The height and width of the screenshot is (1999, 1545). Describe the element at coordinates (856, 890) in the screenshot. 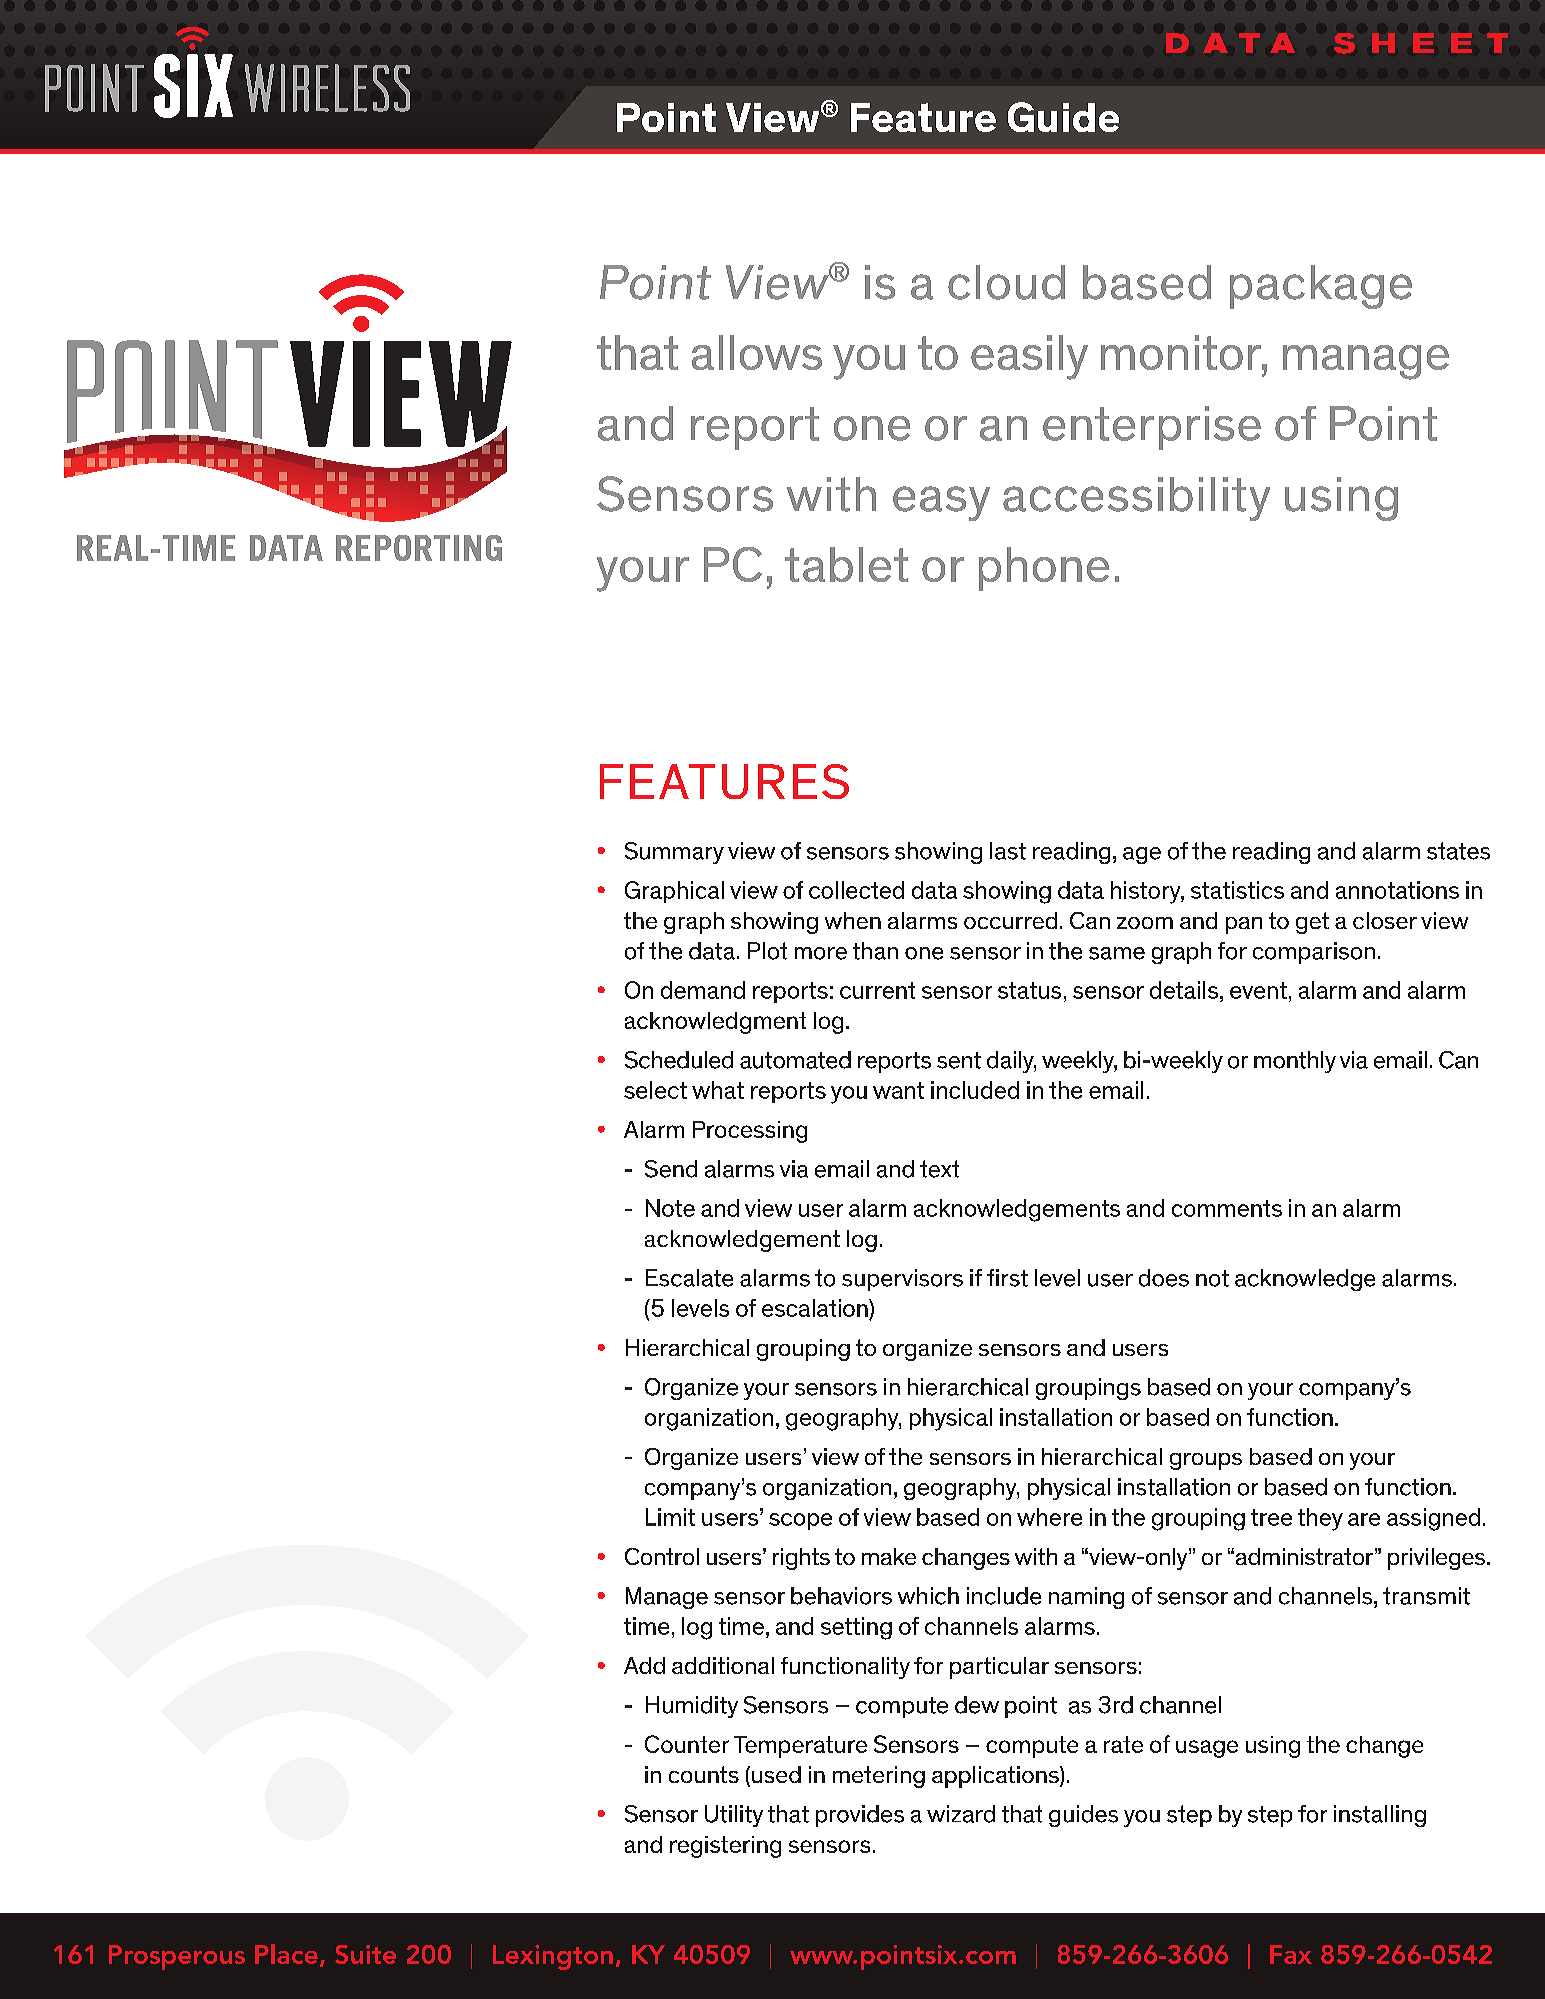

I see `collected` at that location.
